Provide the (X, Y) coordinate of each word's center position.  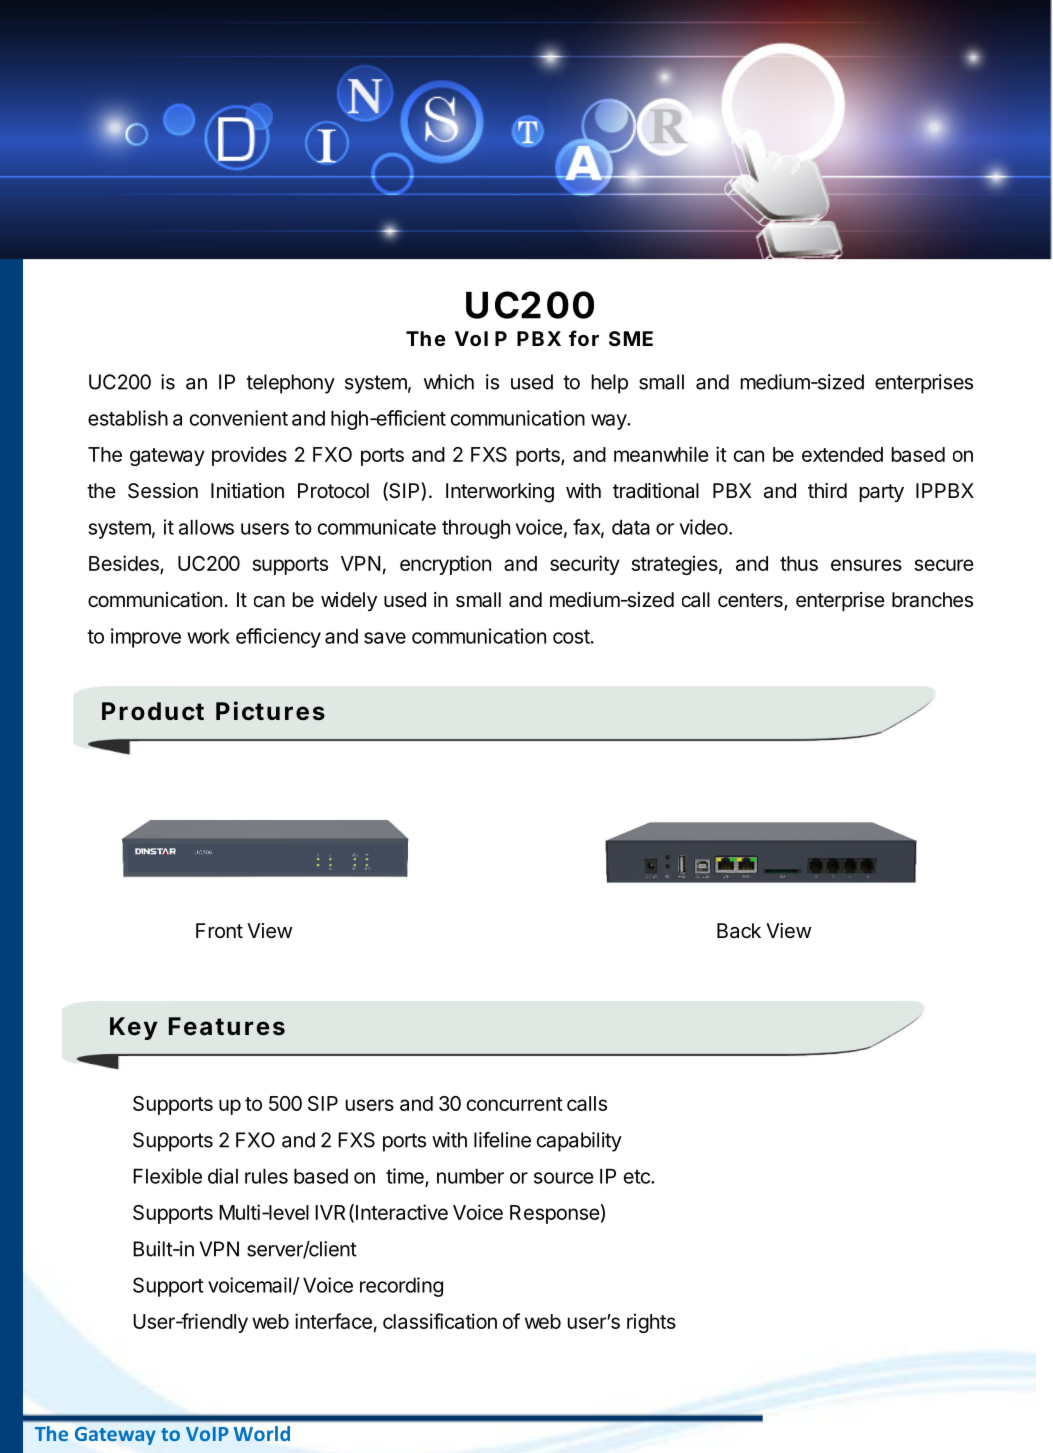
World (262, 1433)
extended (842, 454)
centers (751, 601)
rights (651, 1323)
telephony (290, 384)
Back (739, 930)
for (584, 338)
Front (219, 930)
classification (440, 1321)
